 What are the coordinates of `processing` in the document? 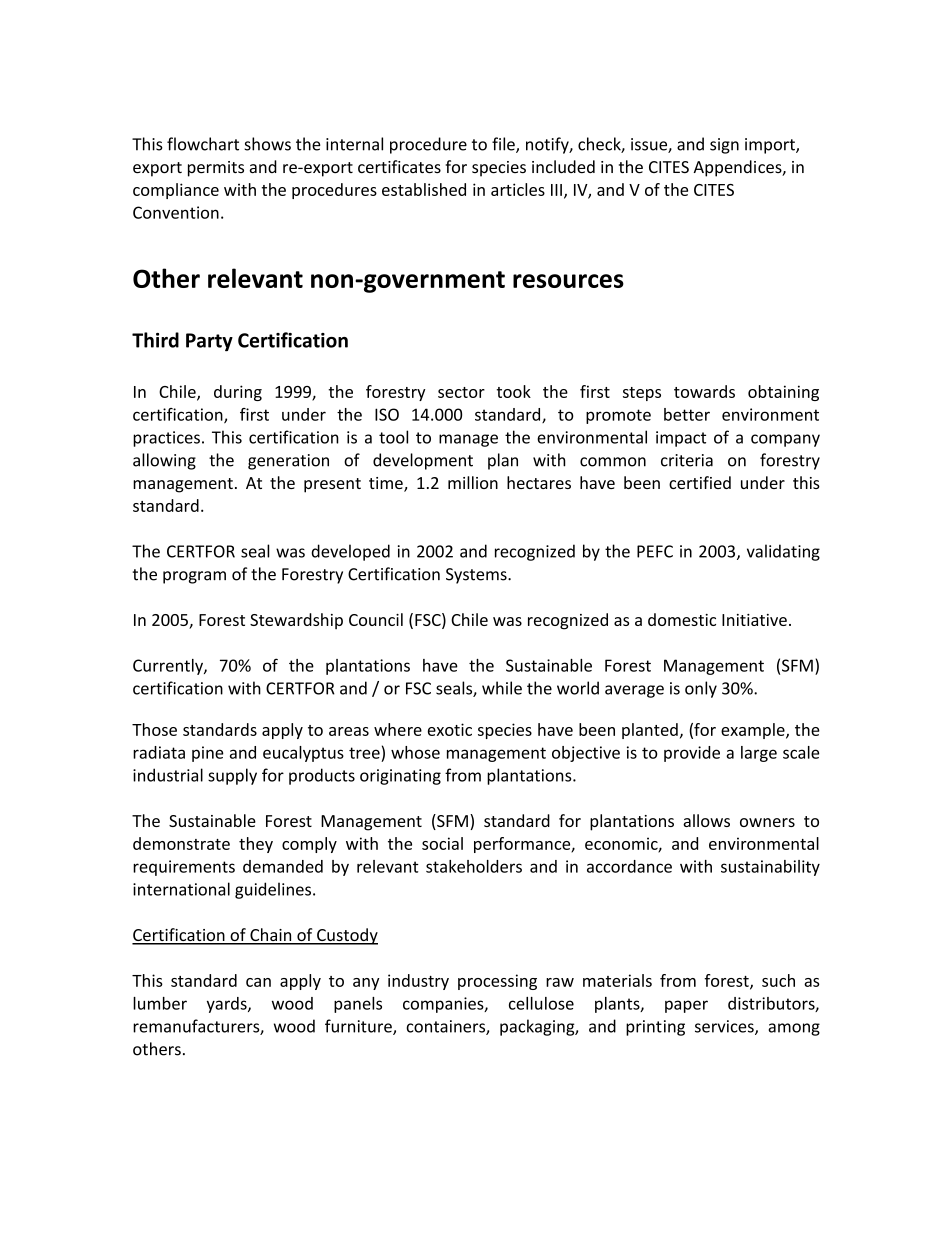 It's located at (497, 982).
